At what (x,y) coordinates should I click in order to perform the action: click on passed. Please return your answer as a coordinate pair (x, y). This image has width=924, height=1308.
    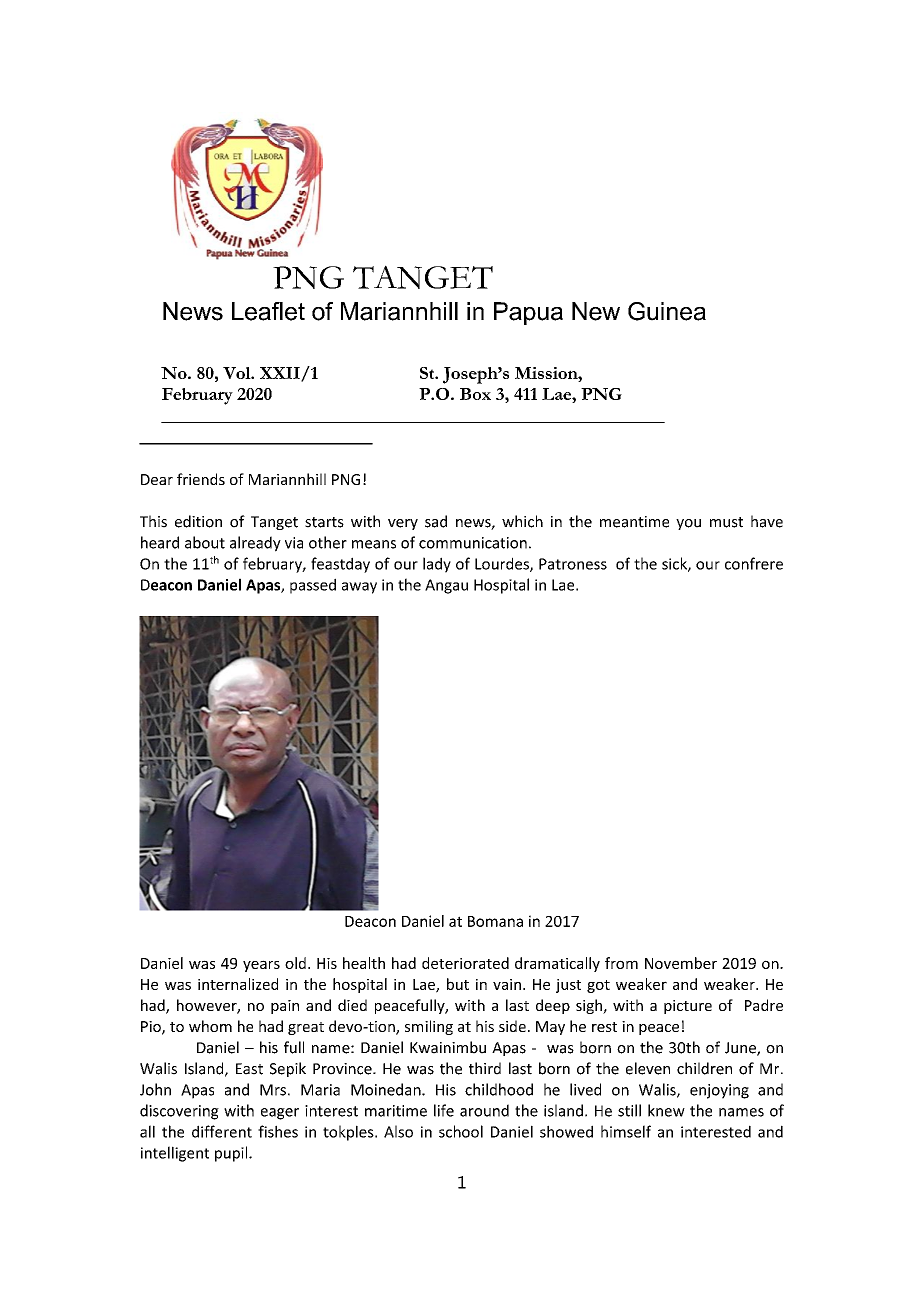
    Looking at the image, I should click on (313, 586).
